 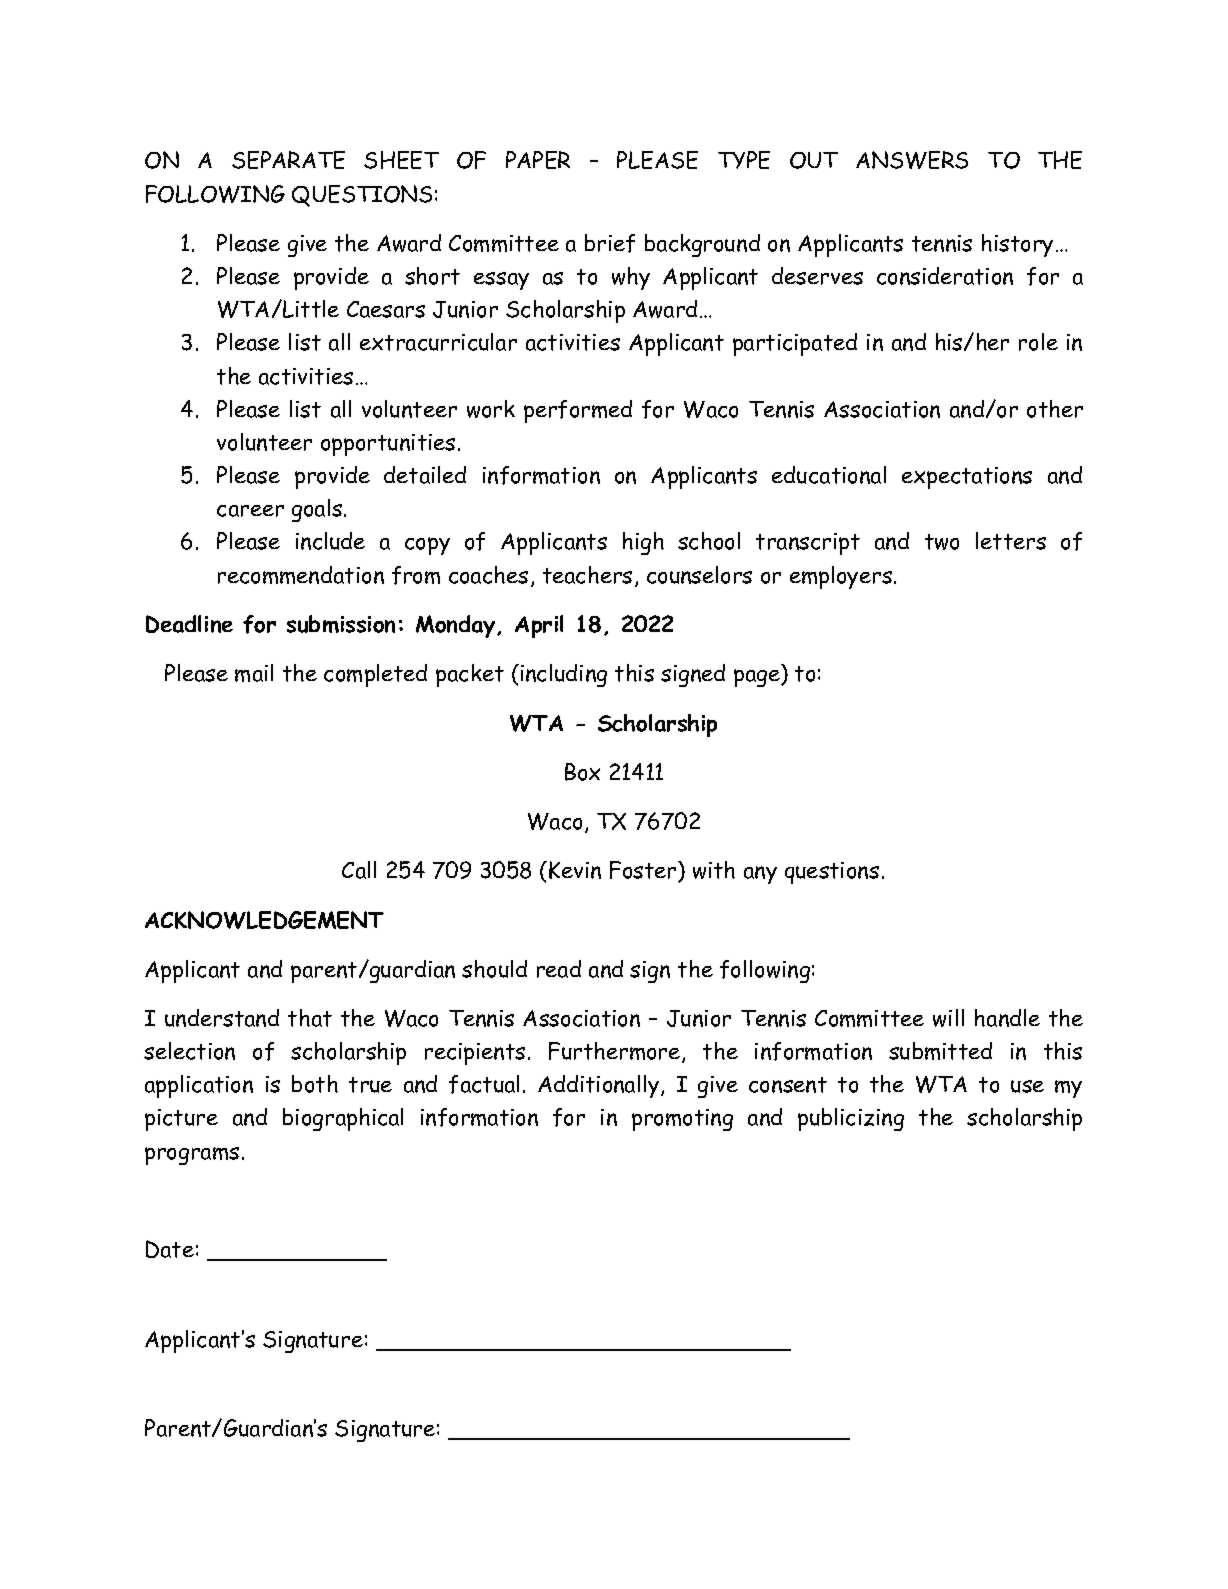 I want to click on promoting, so click(x=682, y=1120).
